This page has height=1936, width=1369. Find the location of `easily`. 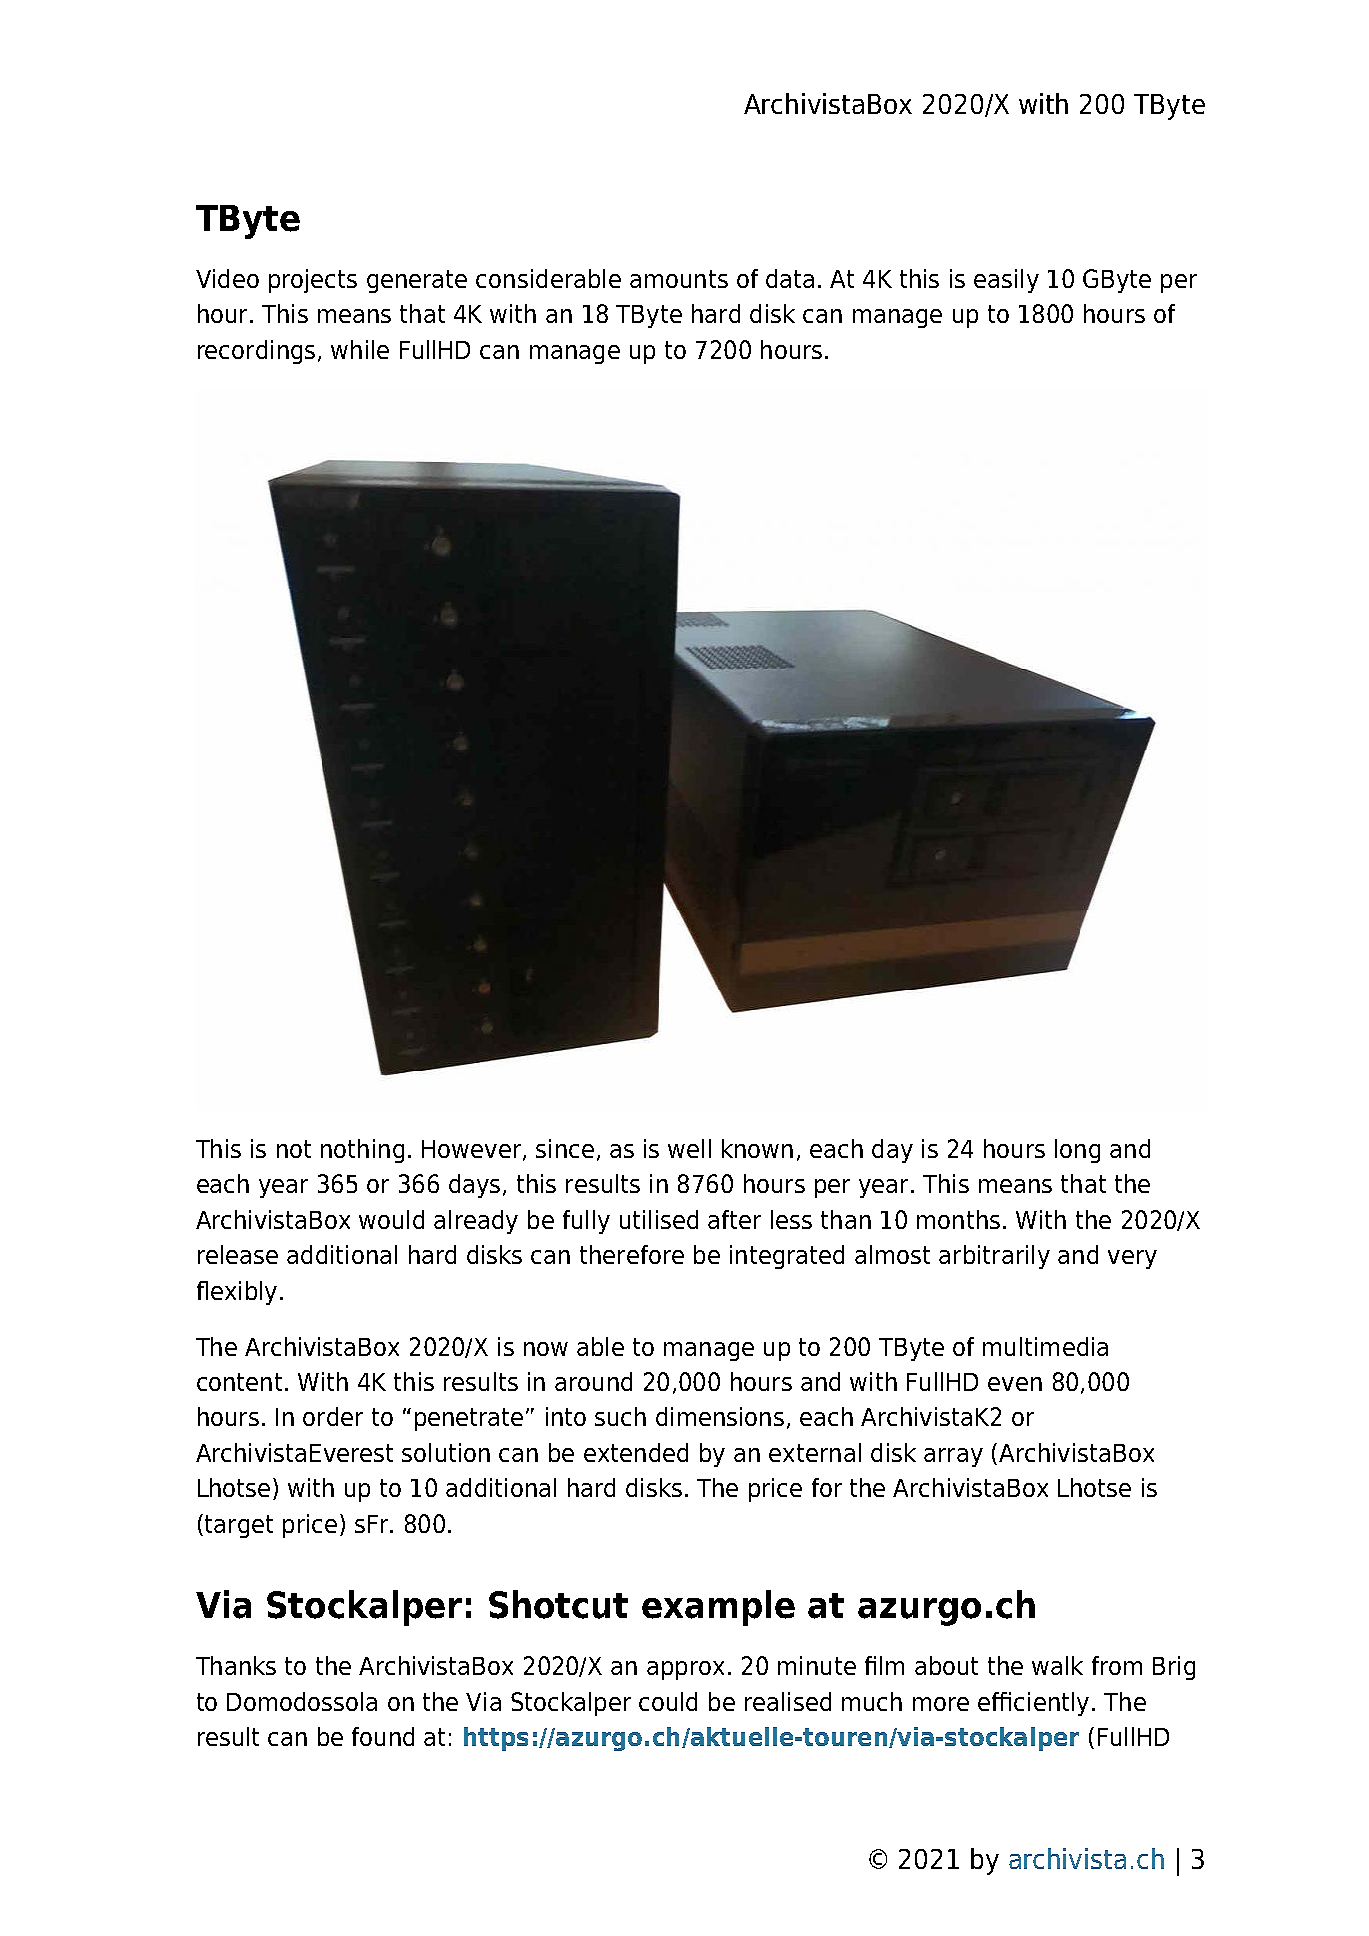

easily is located at coordinates (1006, 281).
